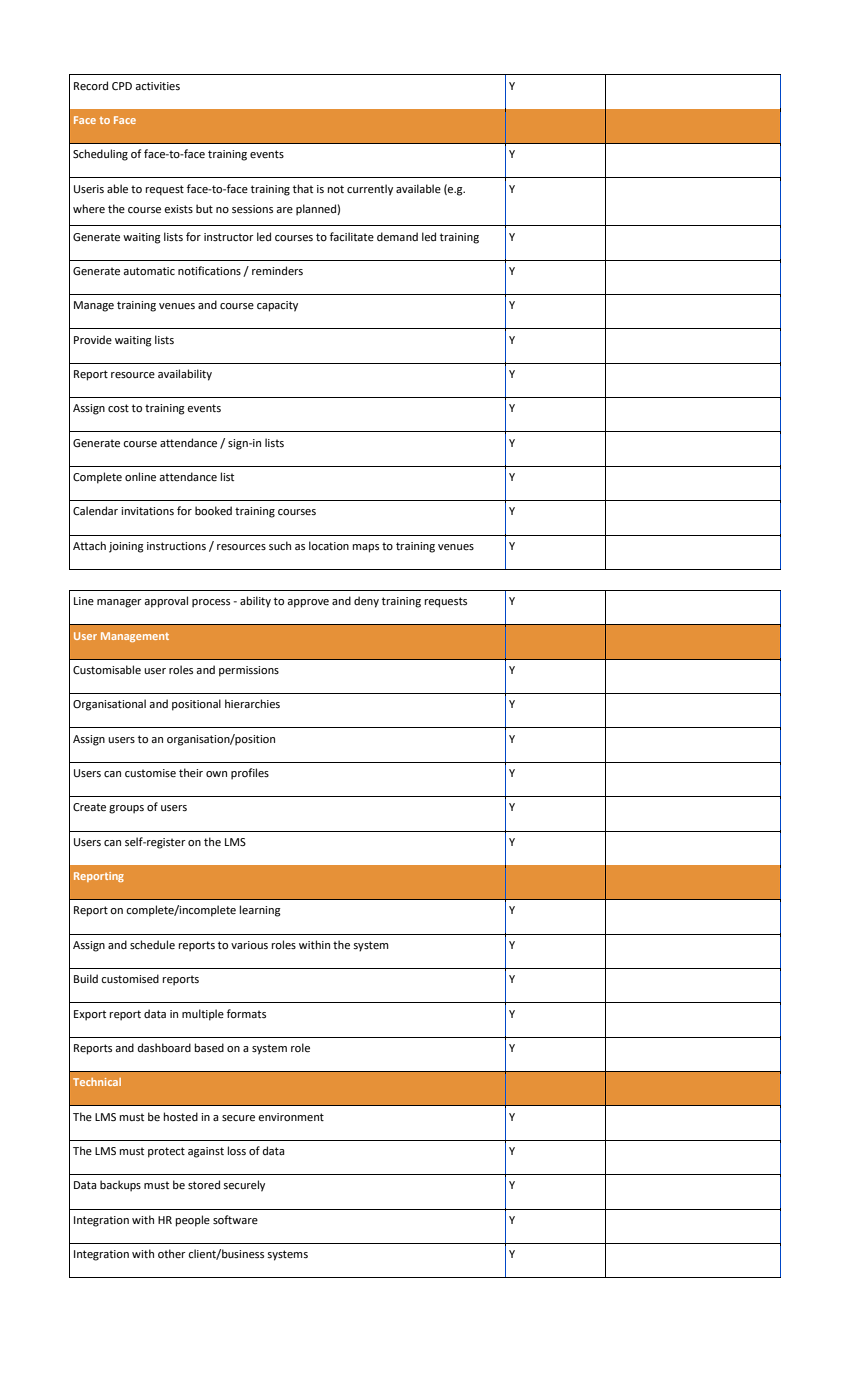 The image size is (849, 1400). Describe the element at coordinates (147, 511) in the screenshot. I see `invitations` at that location.
